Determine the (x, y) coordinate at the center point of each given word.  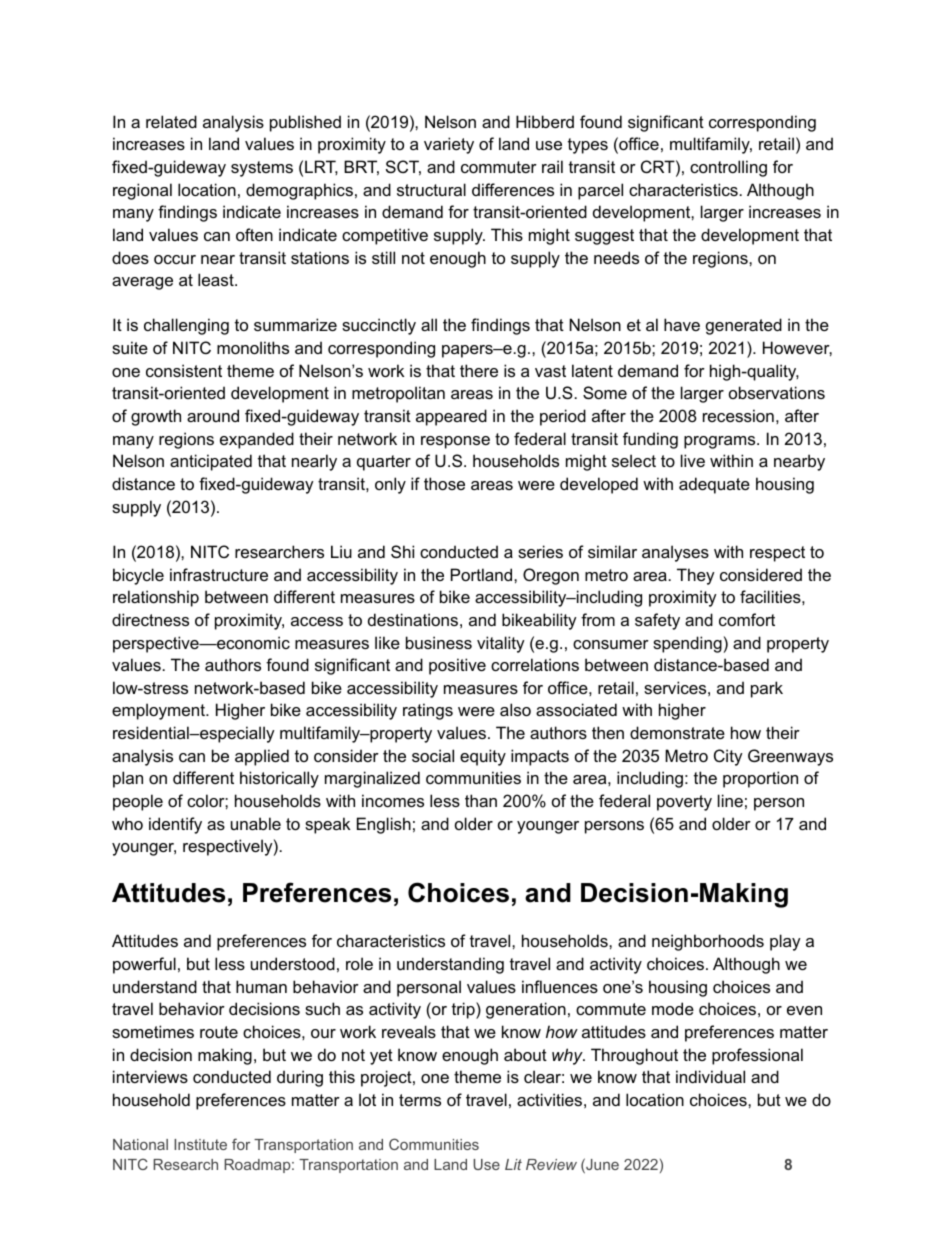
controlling (728, 168)
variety (449, 145)
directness (150, 619)
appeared (451, 417)
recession (738, 415)
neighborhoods (708, 942)
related (171, 121)
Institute (200, 1144)
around (213, 415)
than (481, 800)
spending (687, 644)
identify (175, 825)
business (439, 642)
